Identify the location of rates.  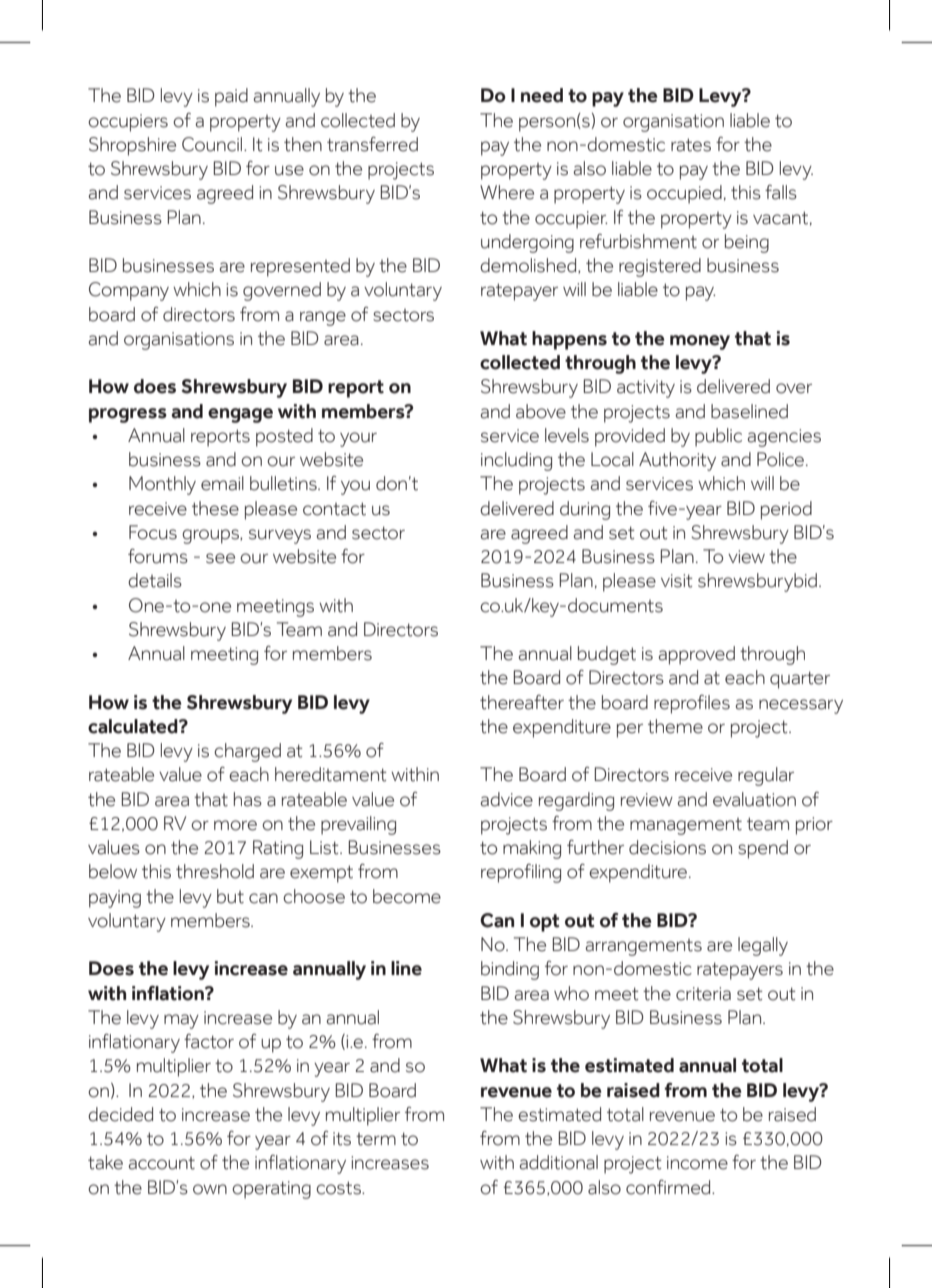
(691, 145).
